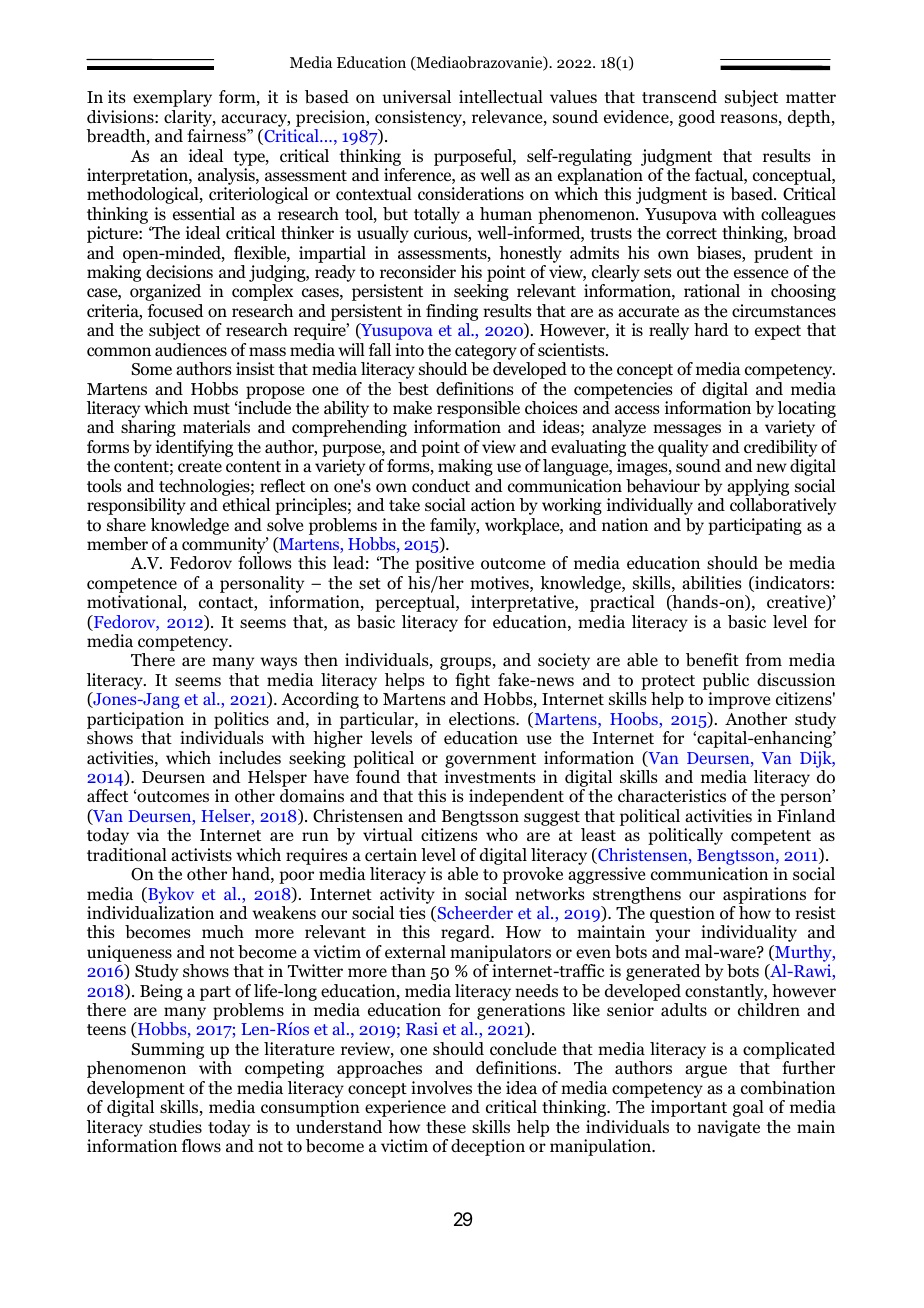 This document has width=924, height=1308. Describe the element at coordinates (201, 854) in the document. I see `activists` at that location.
